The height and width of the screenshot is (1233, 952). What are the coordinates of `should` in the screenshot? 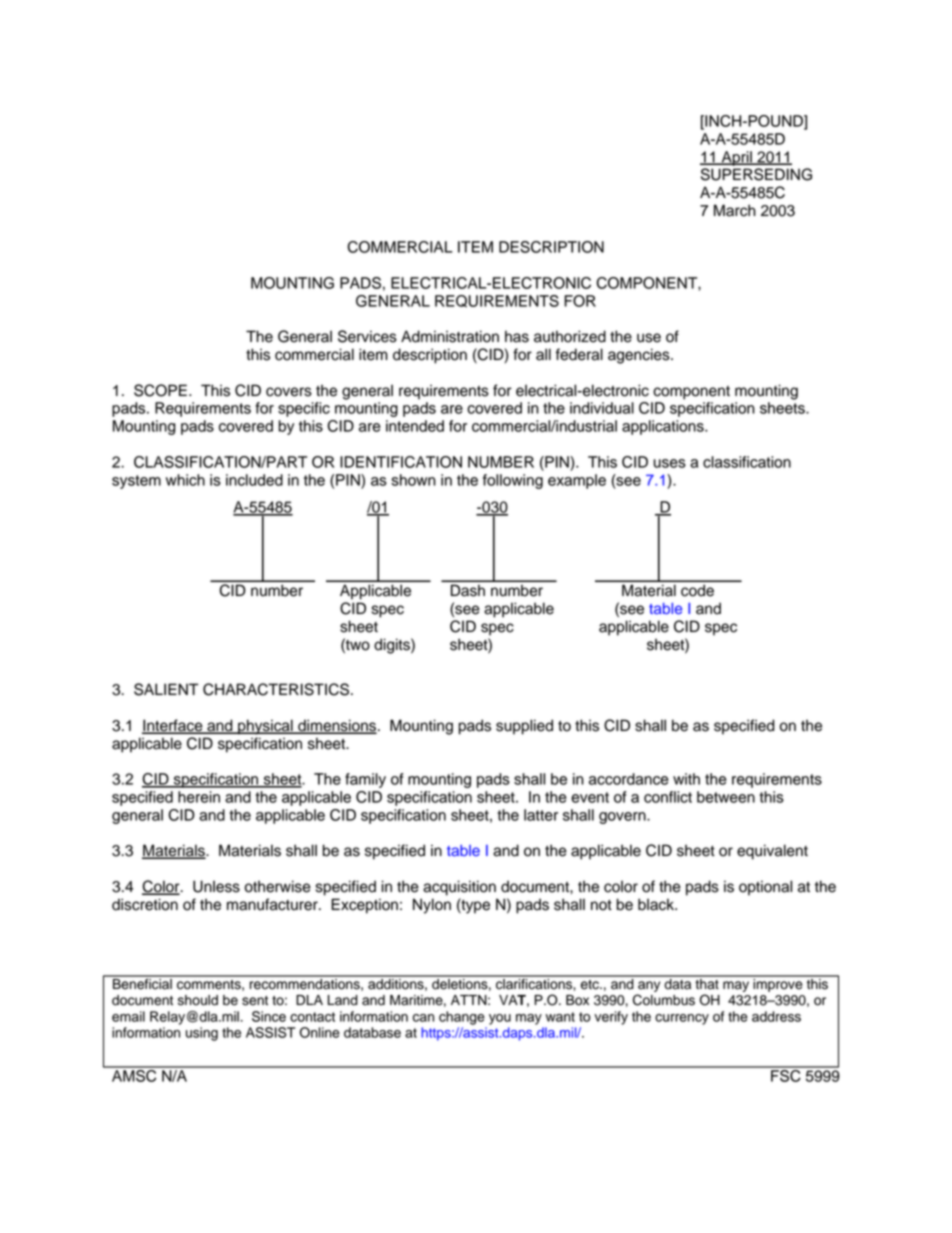 It's located at (198, 1000).
